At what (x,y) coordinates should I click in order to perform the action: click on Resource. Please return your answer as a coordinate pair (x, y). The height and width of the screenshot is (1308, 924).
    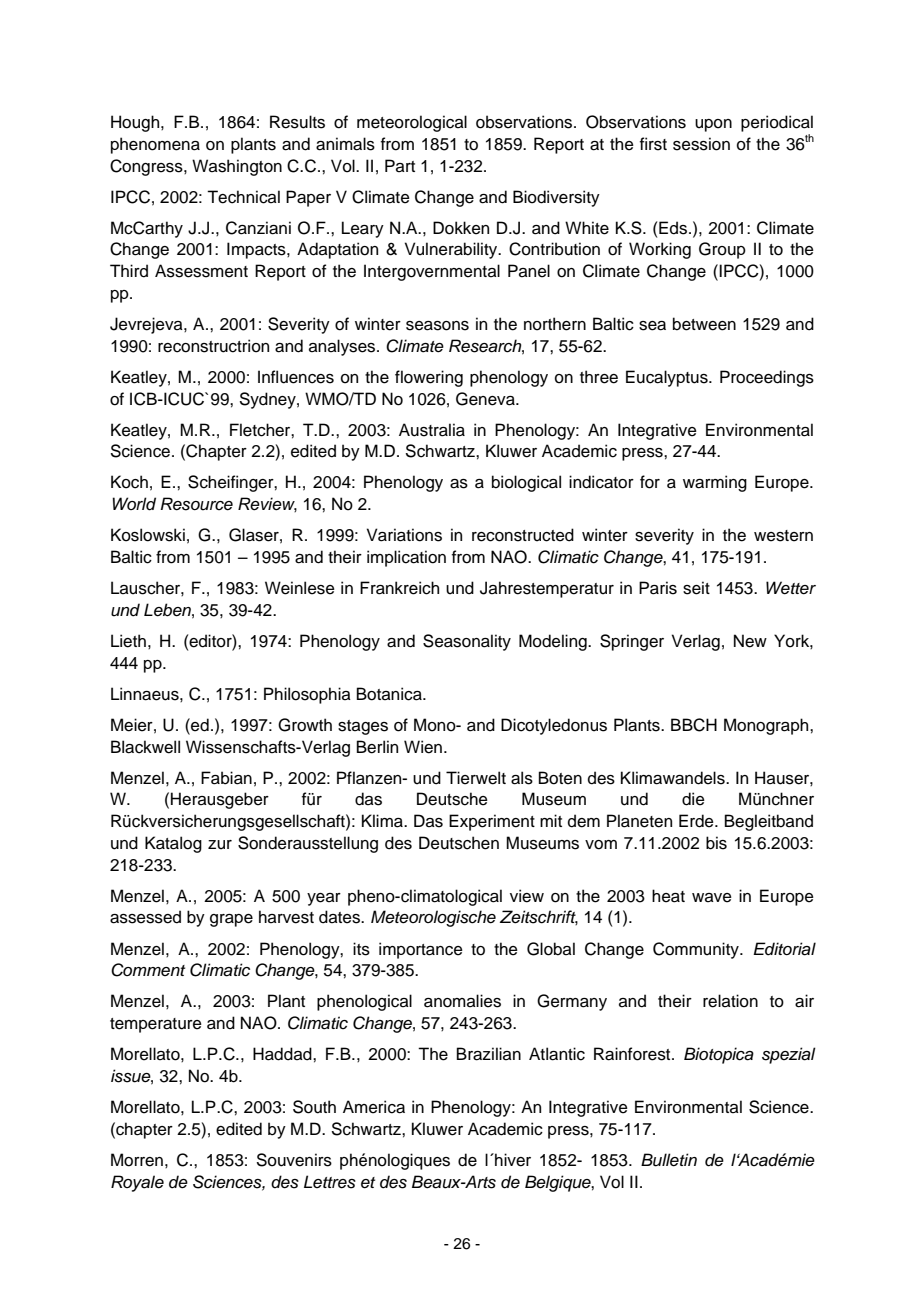
    Looking at the image, I should click on (197, 504).
